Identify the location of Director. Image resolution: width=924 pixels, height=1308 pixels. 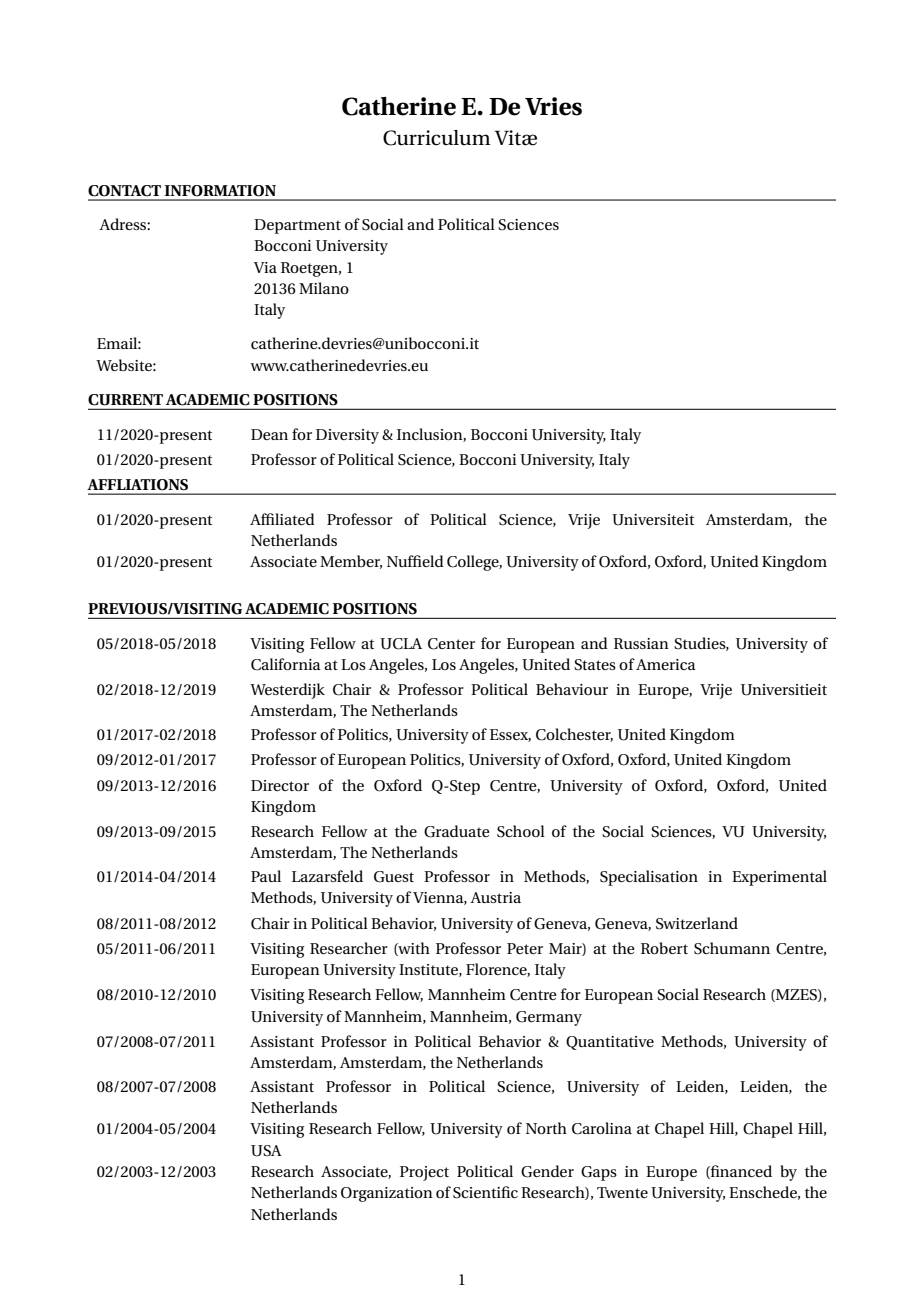
(280, 785).
